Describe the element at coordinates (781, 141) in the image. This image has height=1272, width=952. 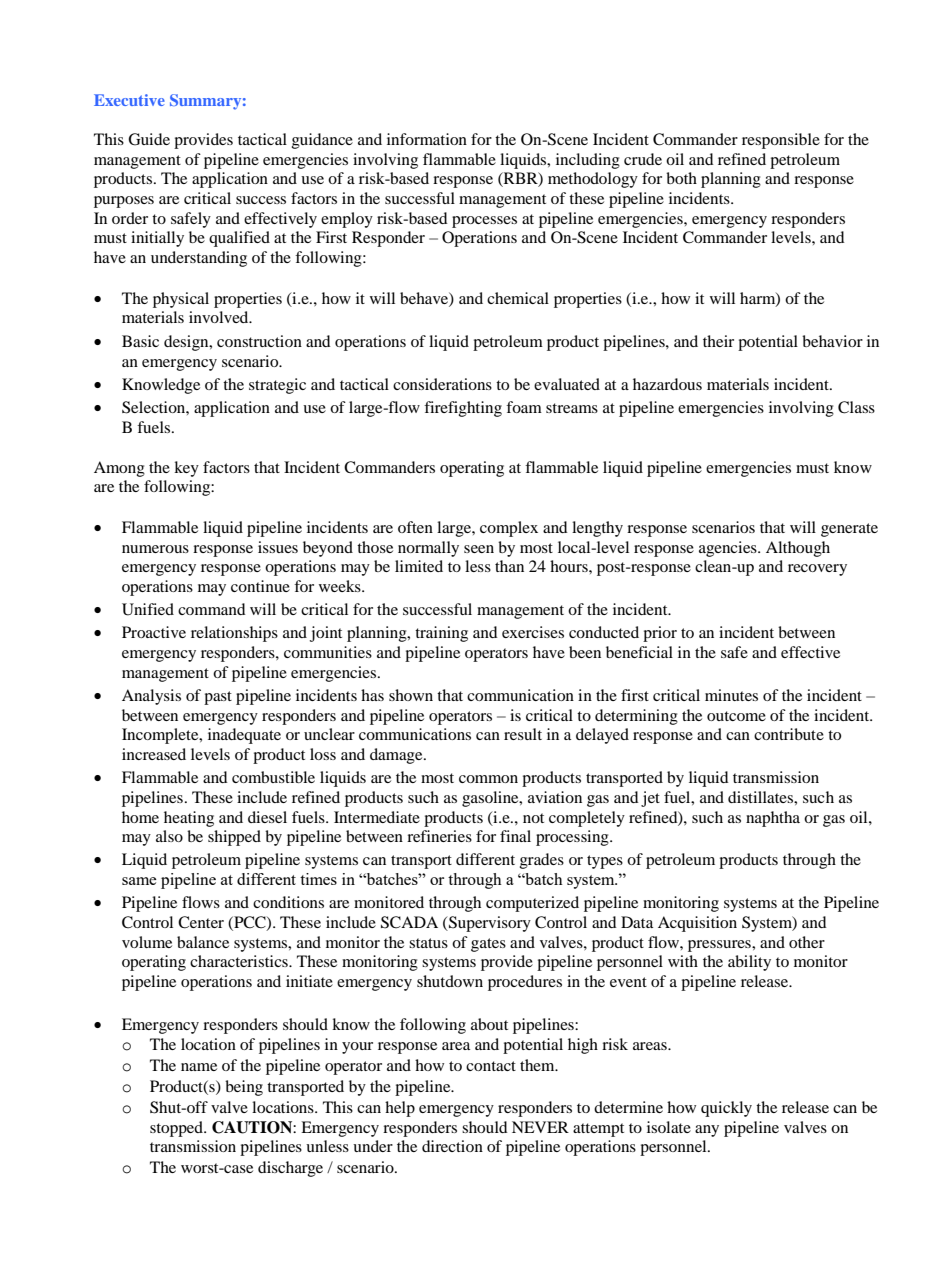
I see `responsible` at that location.
